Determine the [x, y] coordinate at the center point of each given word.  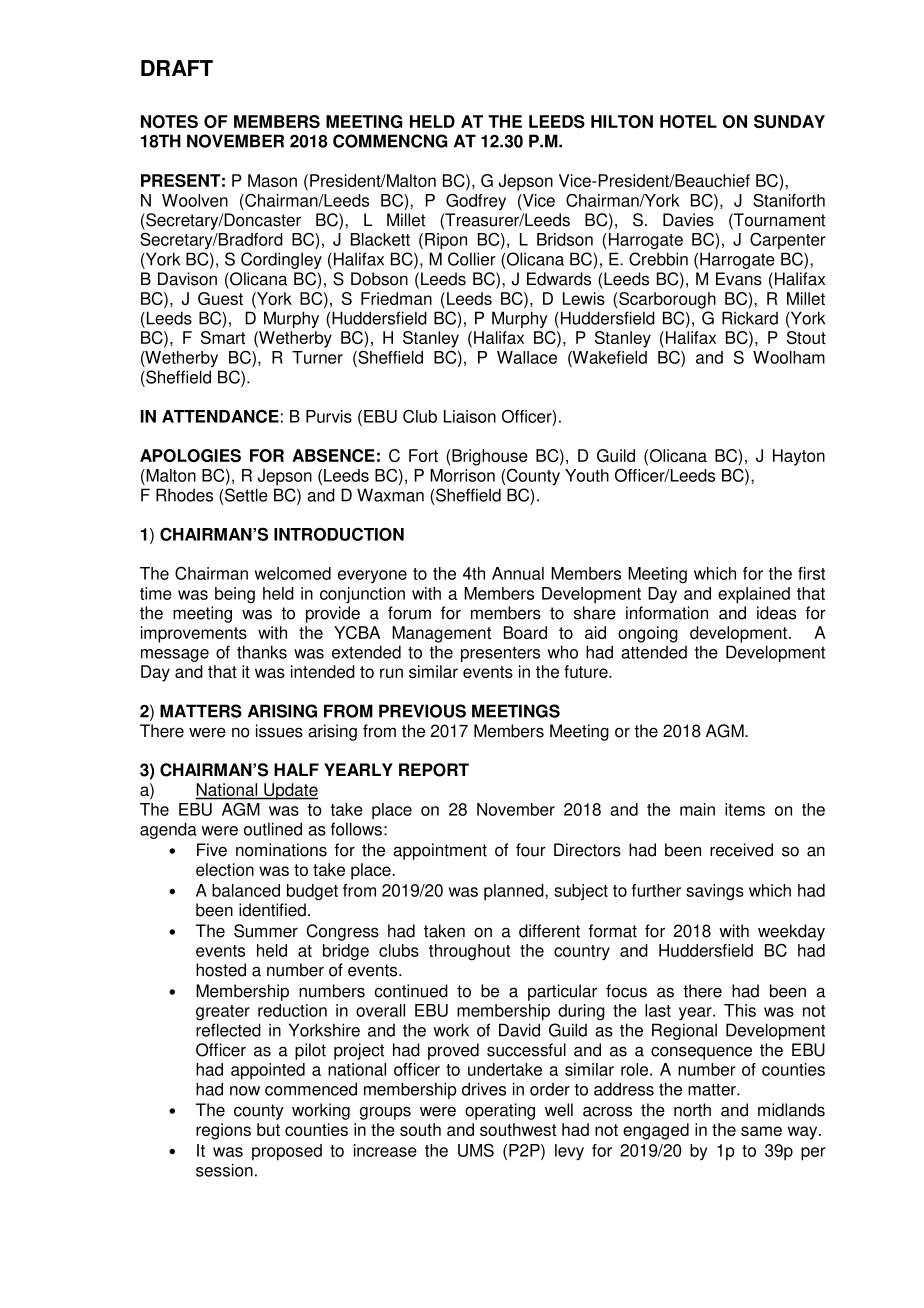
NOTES [169, 121]
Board [525, 632]
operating [500, 1111]
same [761, 1131]
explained [754, 595]
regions [223, 1131]
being [235, 595]
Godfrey [476, 202]
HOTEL [688, 121]
